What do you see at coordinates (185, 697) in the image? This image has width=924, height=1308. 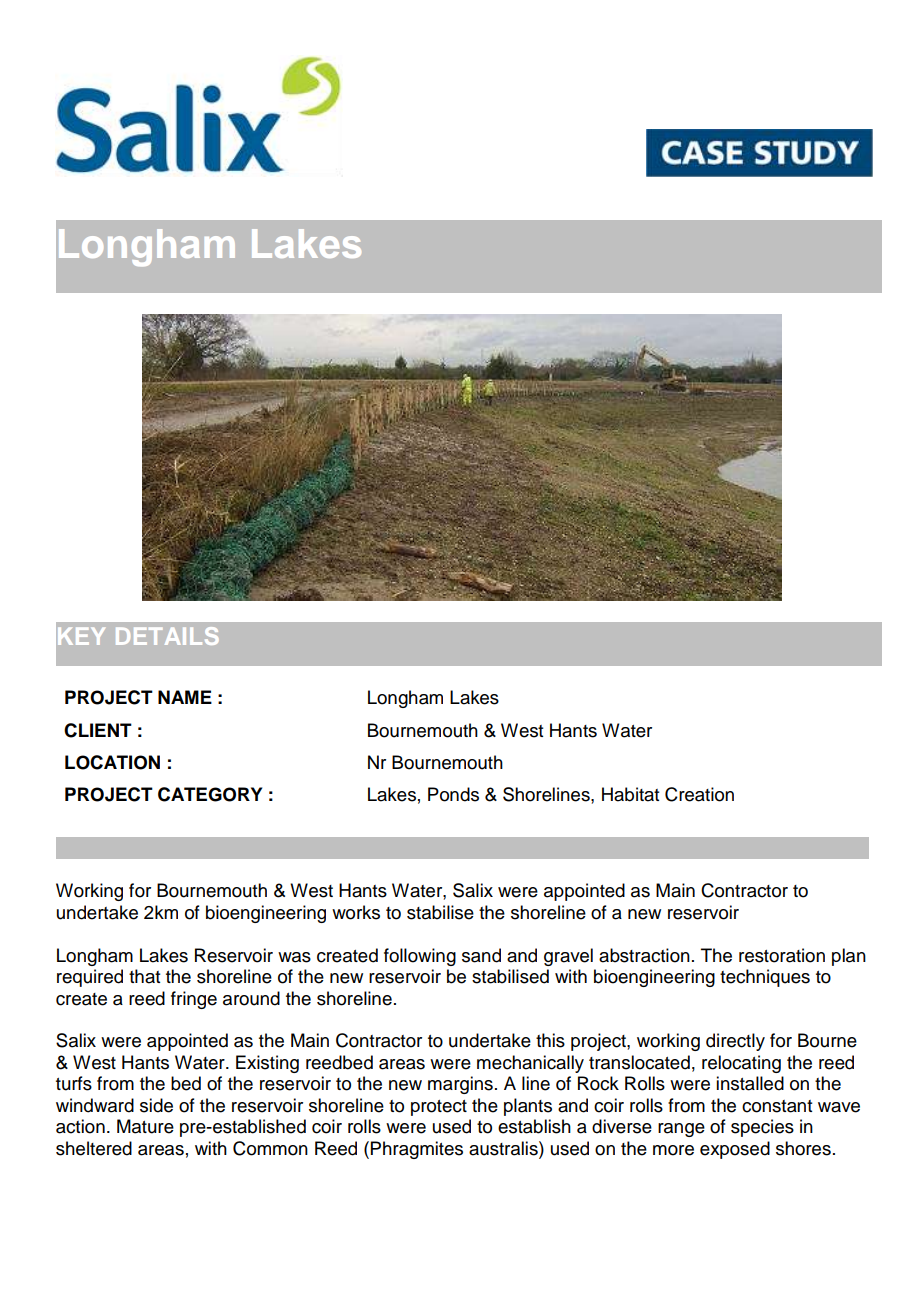 I see `NAME` at bounding box center [185, 697].
